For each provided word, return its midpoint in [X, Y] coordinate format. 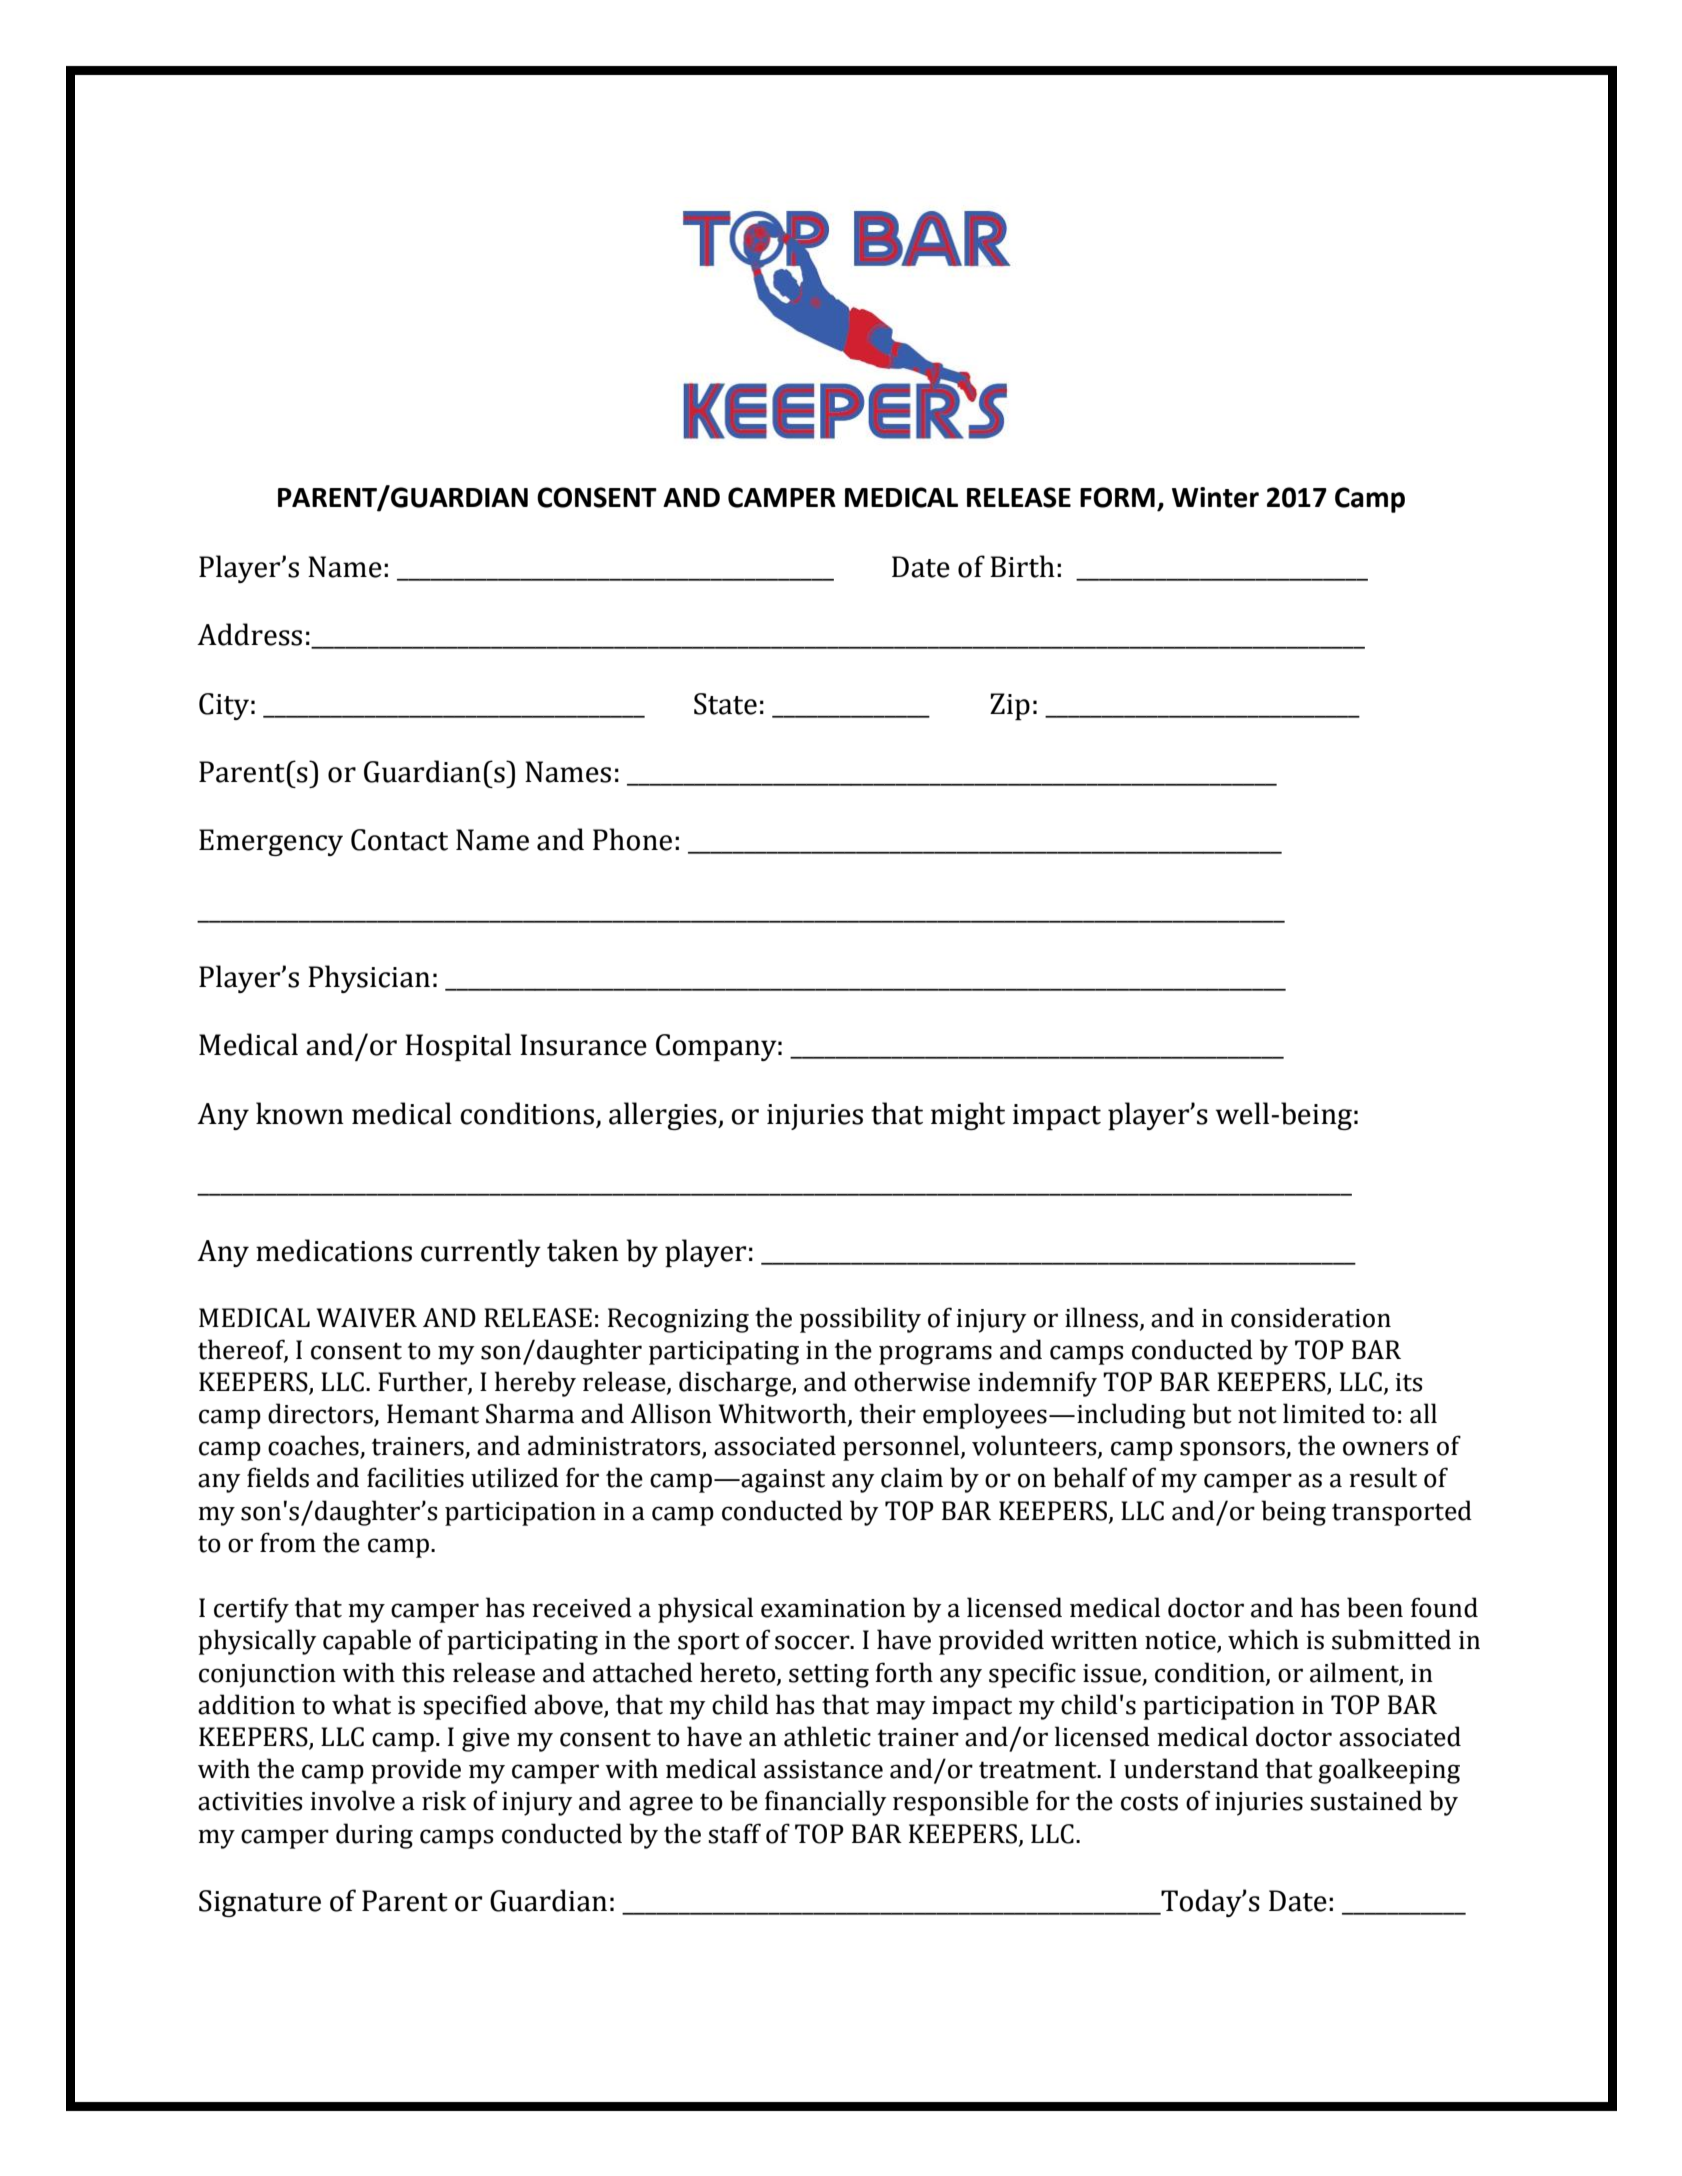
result [1383, 1477]
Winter [1215, 497]
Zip [1010, 706]
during [374, 1836]
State [725, 704]
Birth [1022, 566]
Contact [399, 840]
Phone [632, 839]
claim [912, 1477]
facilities [415, 1477]
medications [334, 1250]
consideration [1311, 1317]
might [968, 1116]
